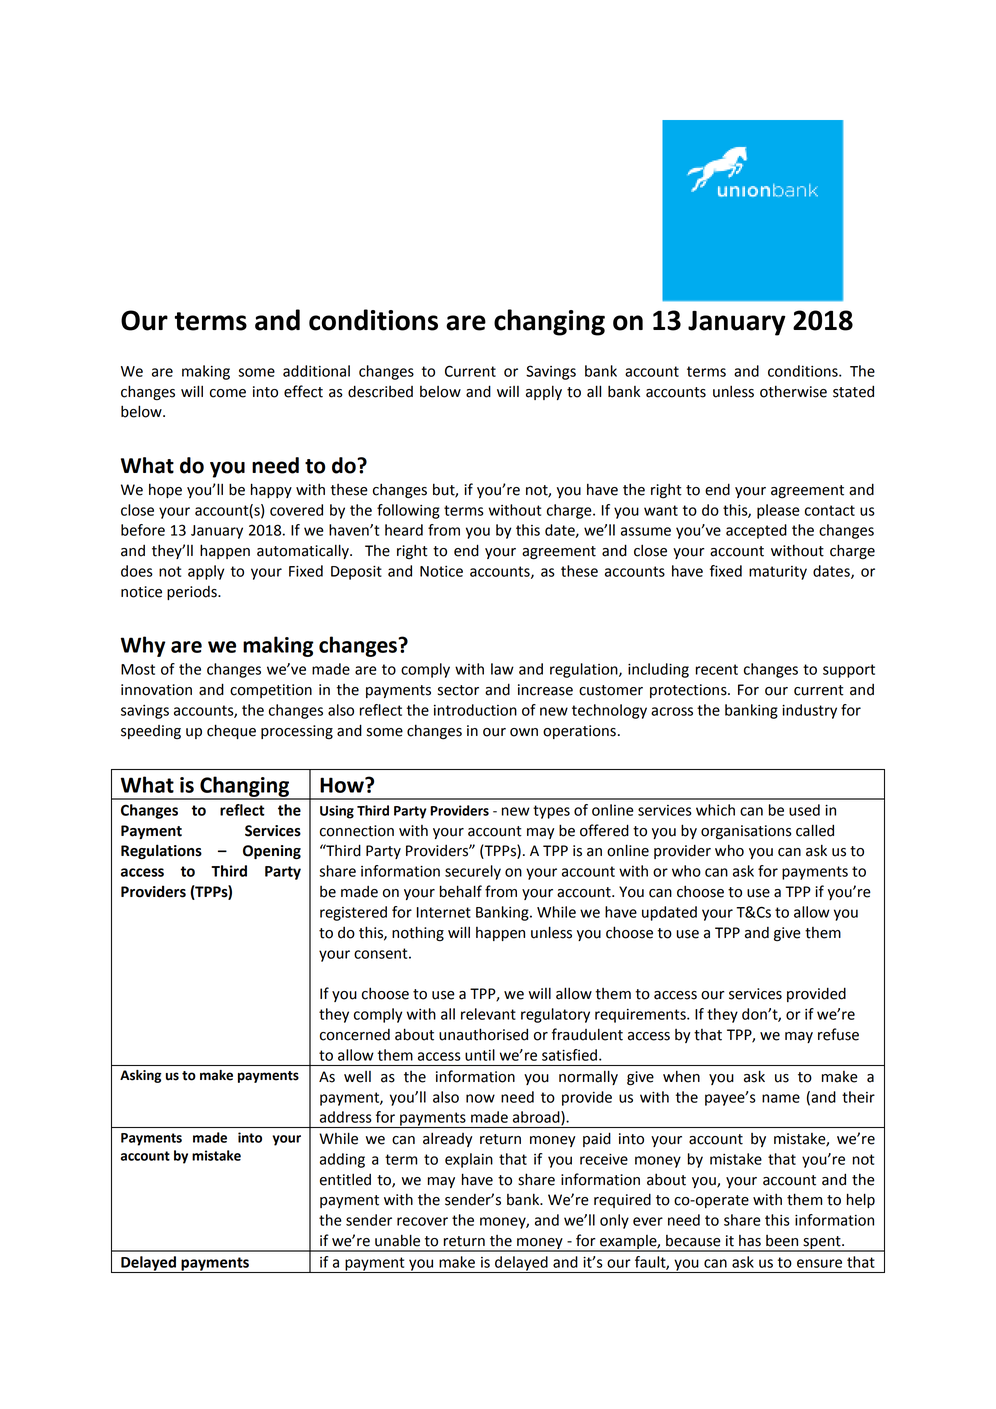 Image resolution: width=996 pixels, height=1409 pixels. Describe the element at coordinates (551, 812) in the image. I see `types` at that location.
